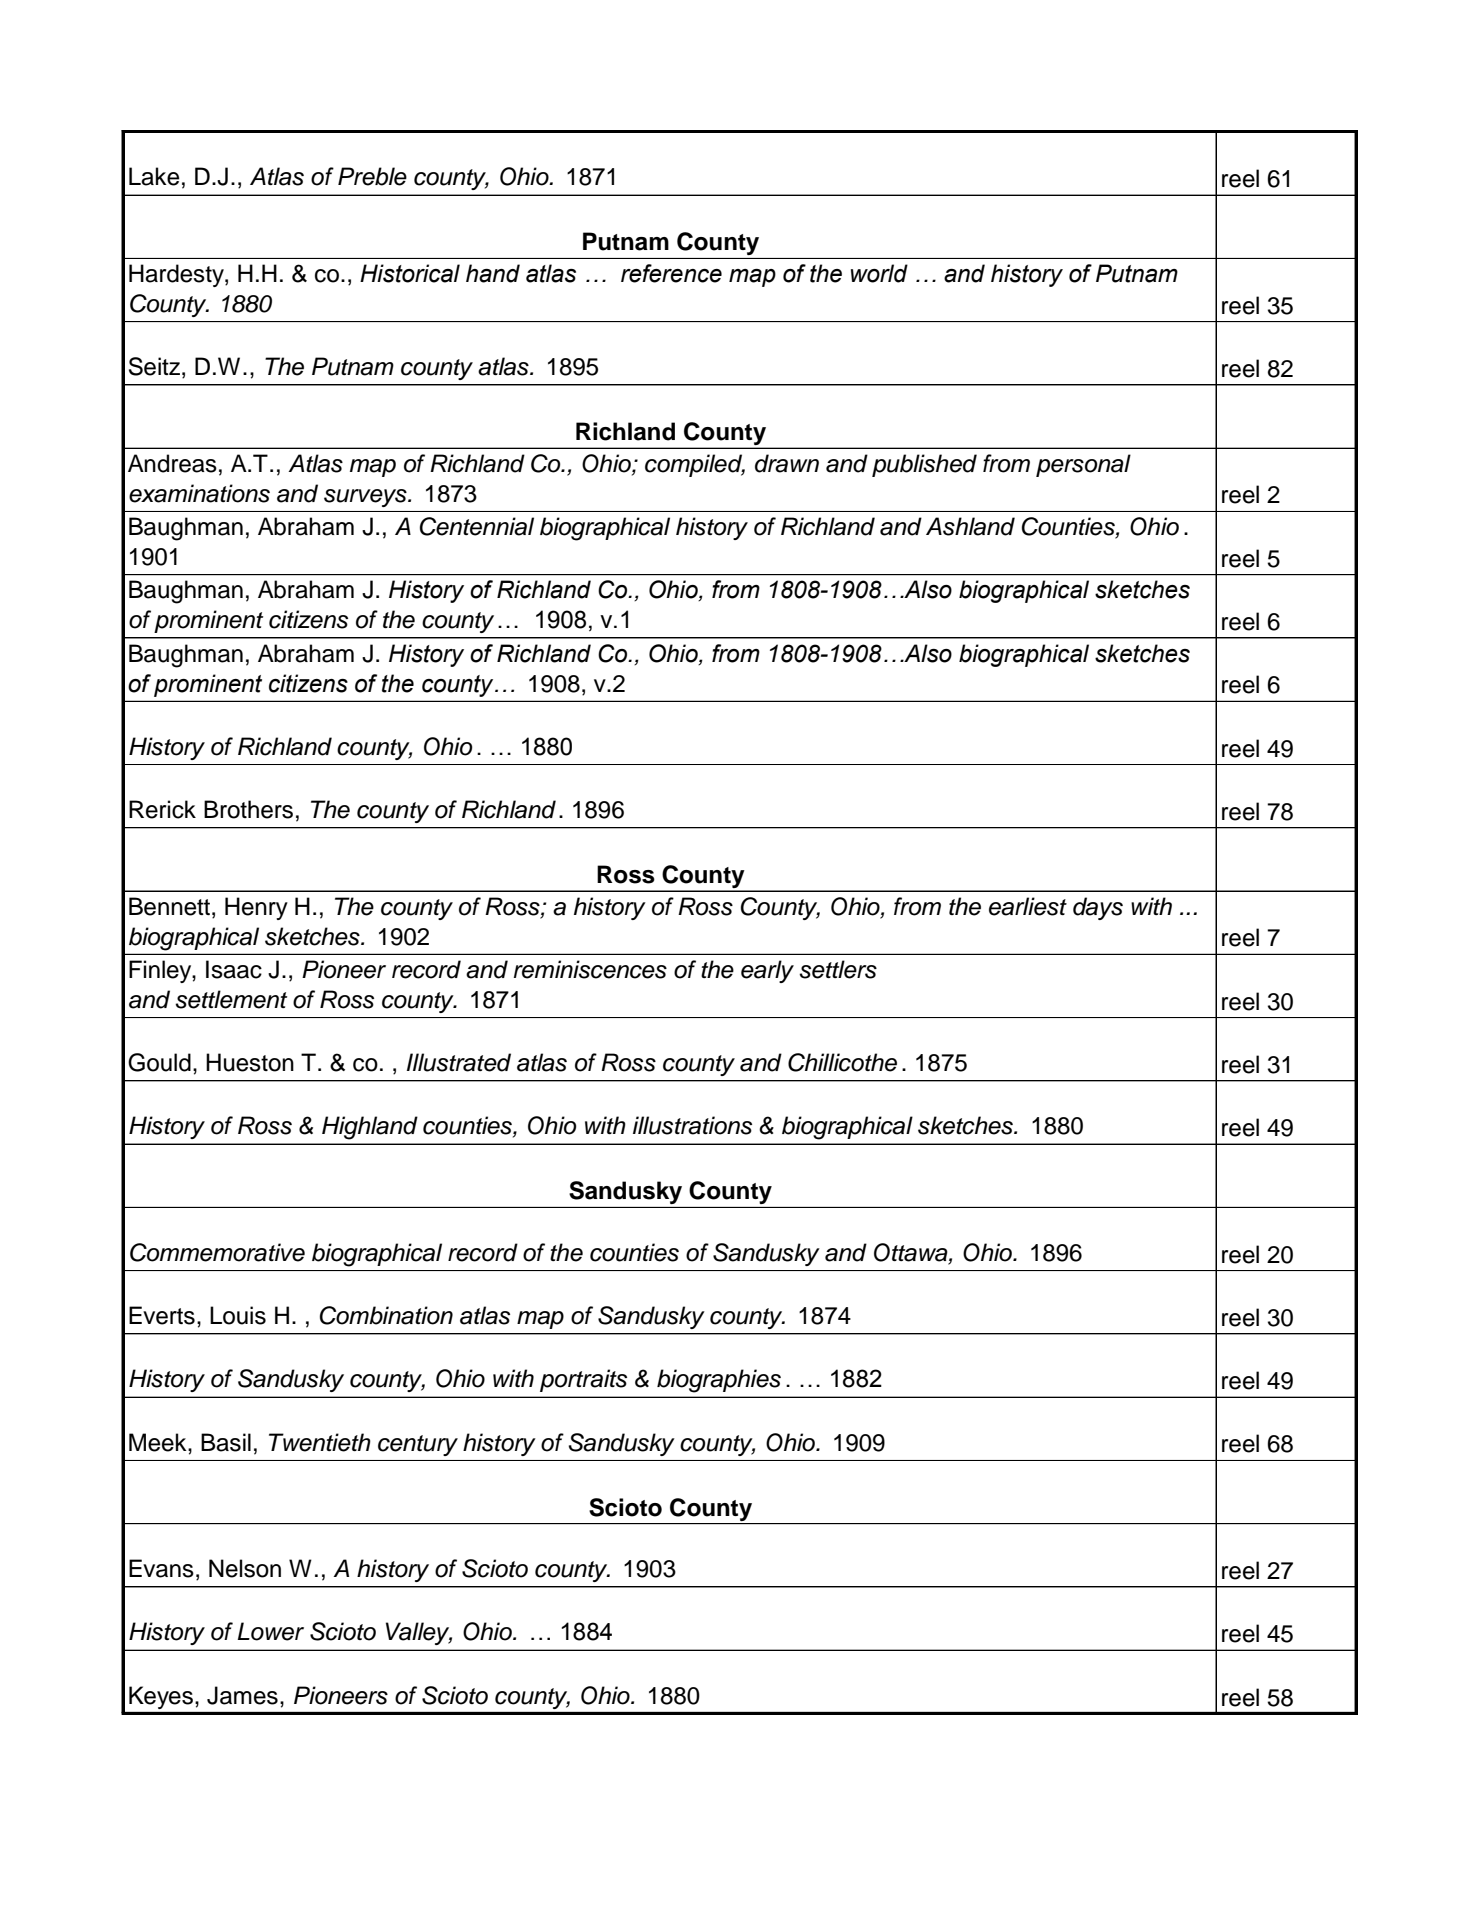  Describe the element at coordinates (838, 969) in the screenshot. I see `settlers` at that location.
